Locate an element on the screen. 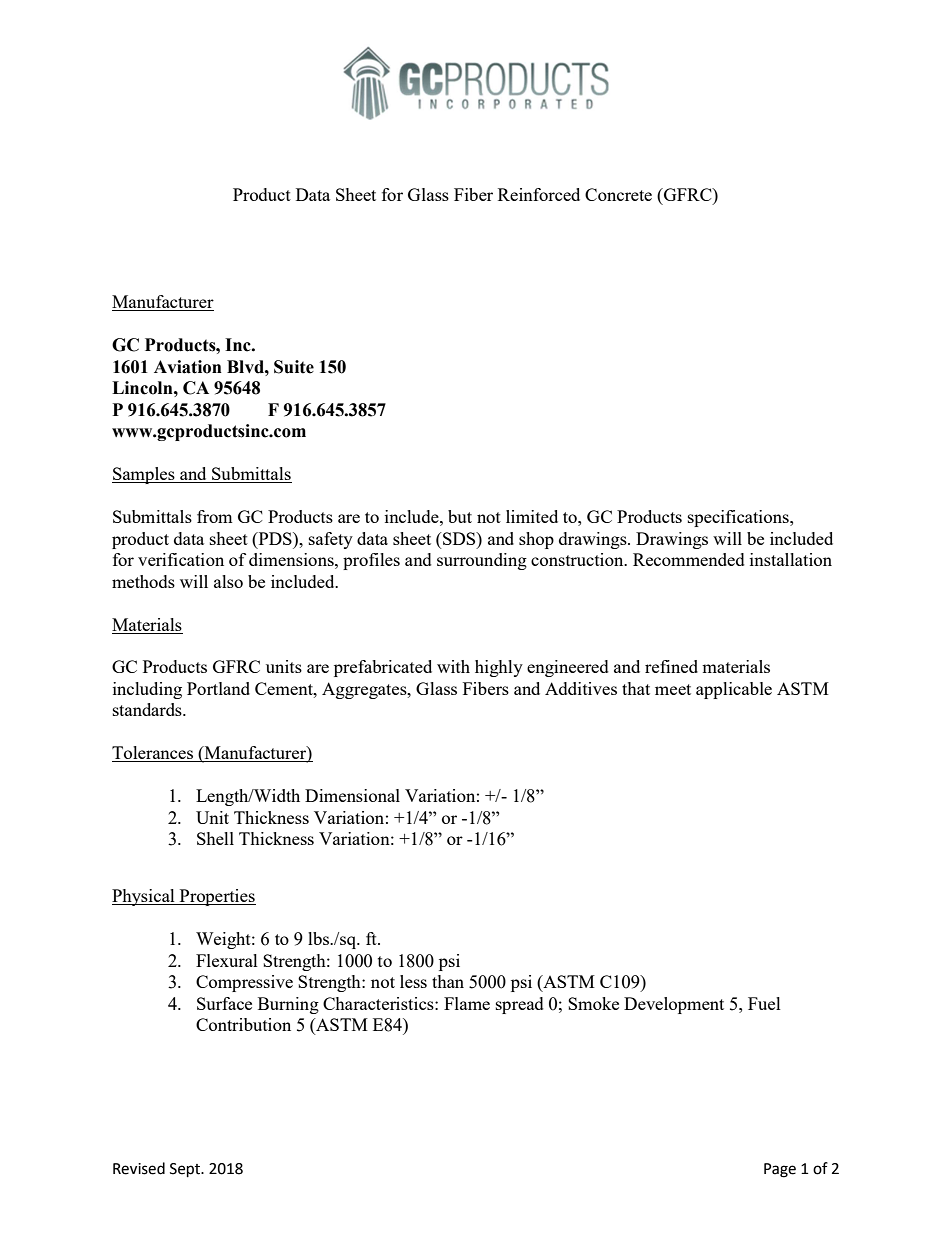 Image resolution: width=952 pixels, height=1233 pixels. also is located at coordinates (228, 581).
